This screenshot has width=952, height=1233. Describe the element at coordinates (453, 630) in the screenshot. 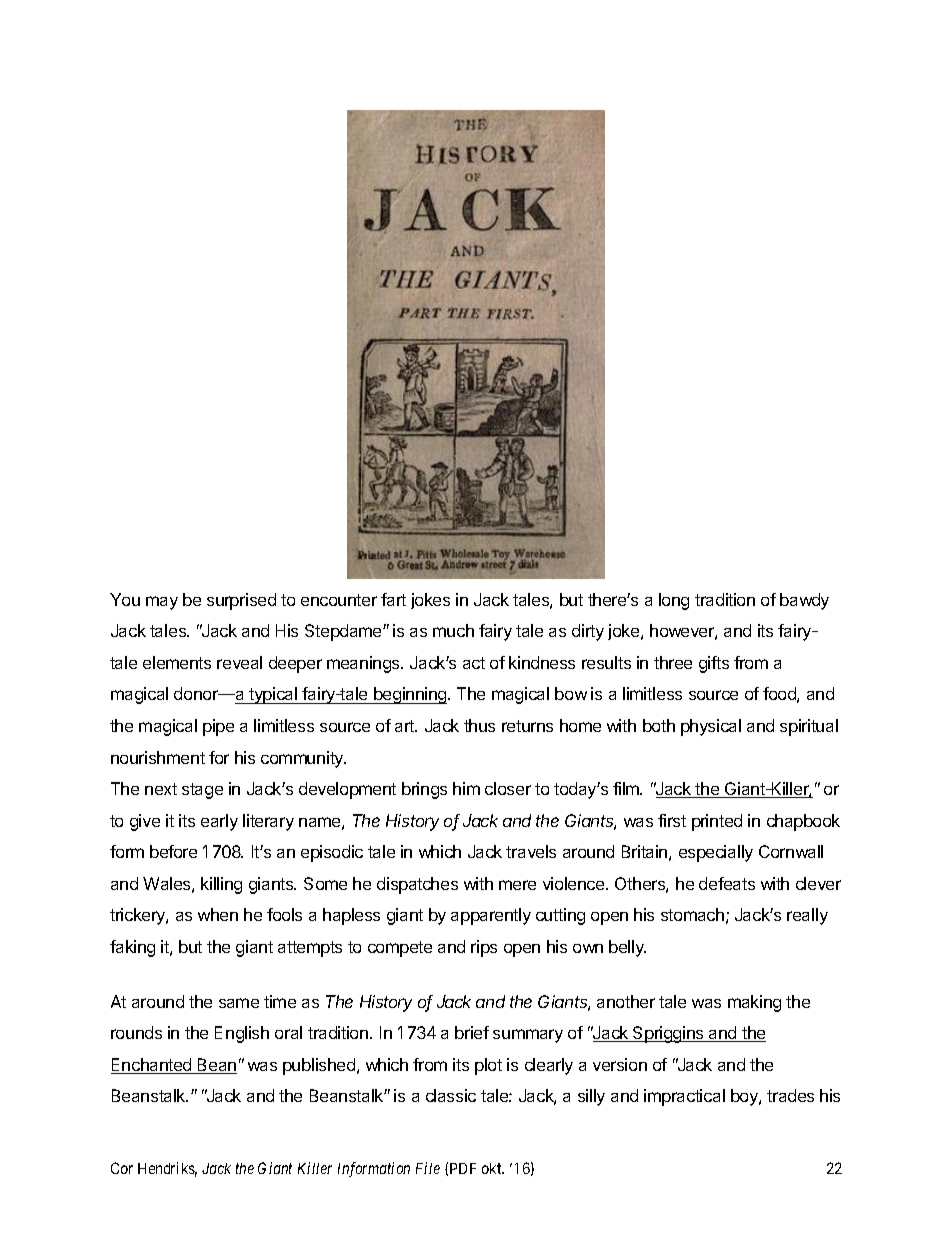

I see `much` at that location.
